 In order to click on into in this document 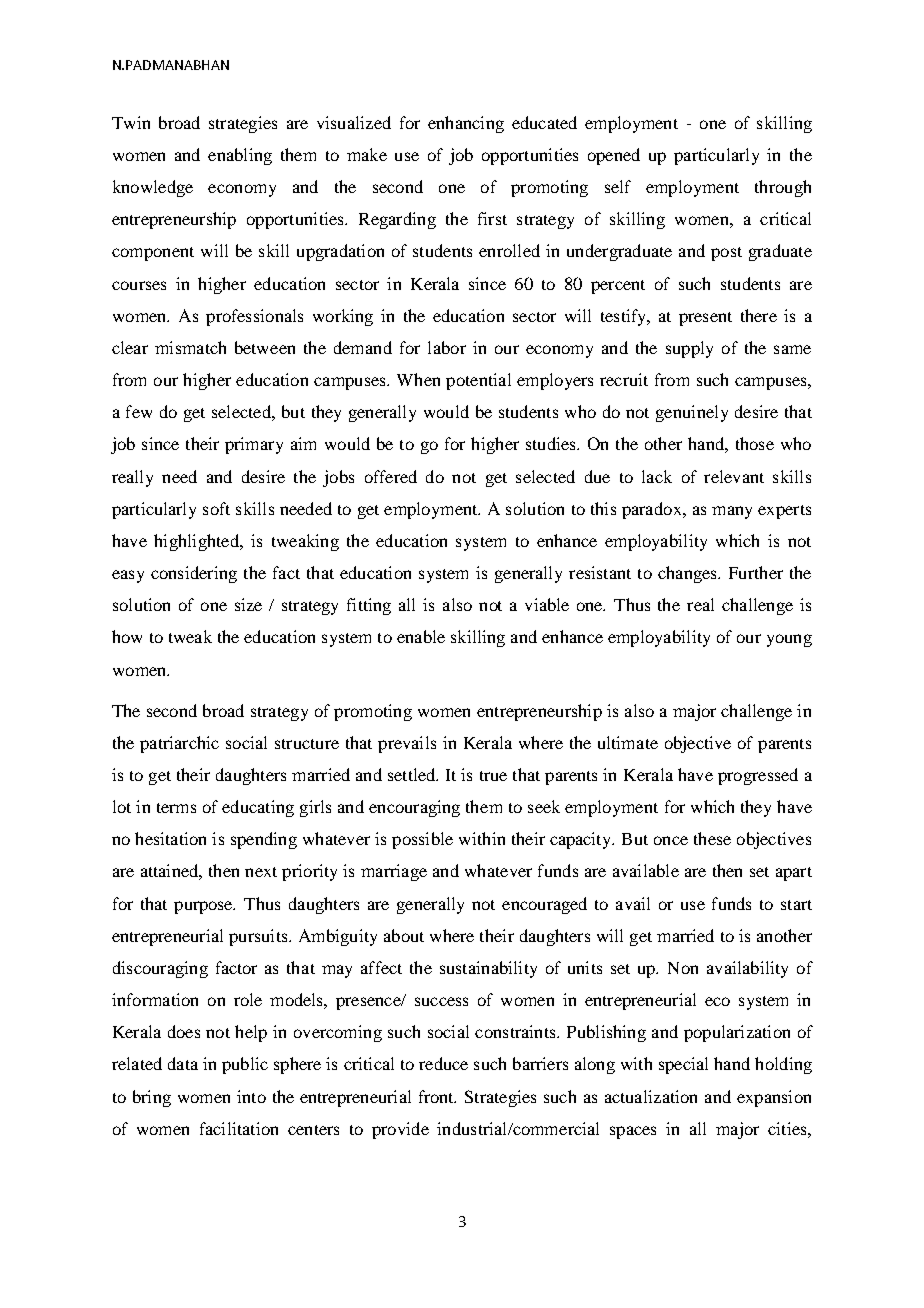, I will do `click(251, 1096)`.
